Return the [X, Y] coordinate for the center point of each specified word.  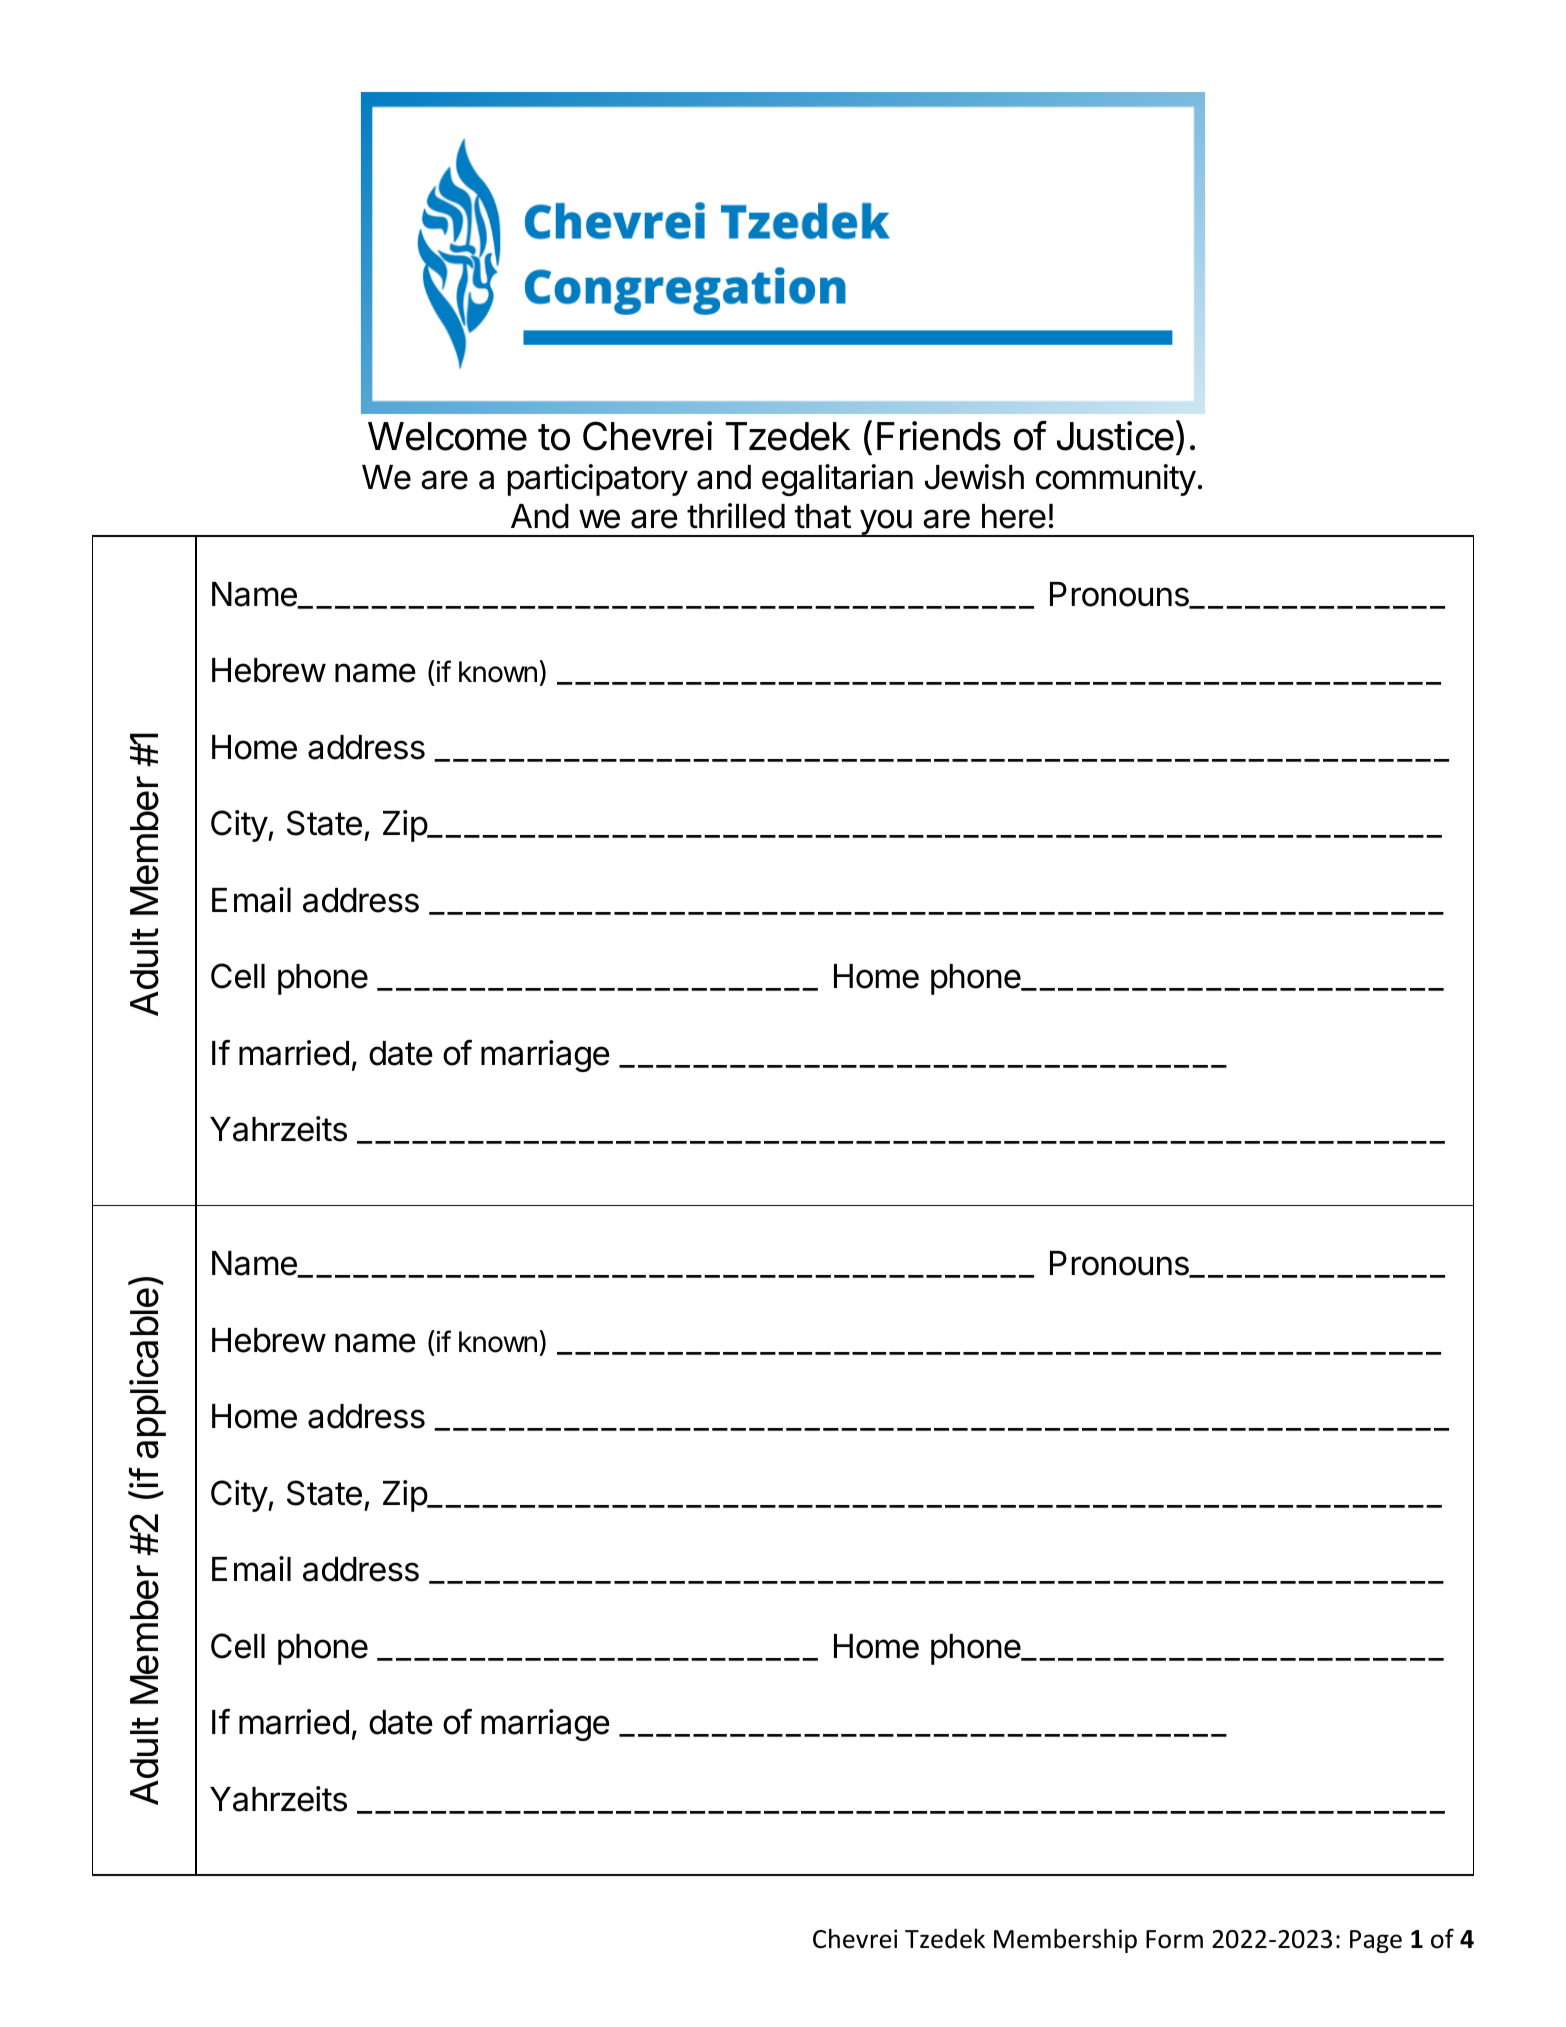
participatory [598, 480]
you [885, 523]
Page [1376, 1941]
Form [1174, 1939]
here [1014, 516]
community [1116, 480]
